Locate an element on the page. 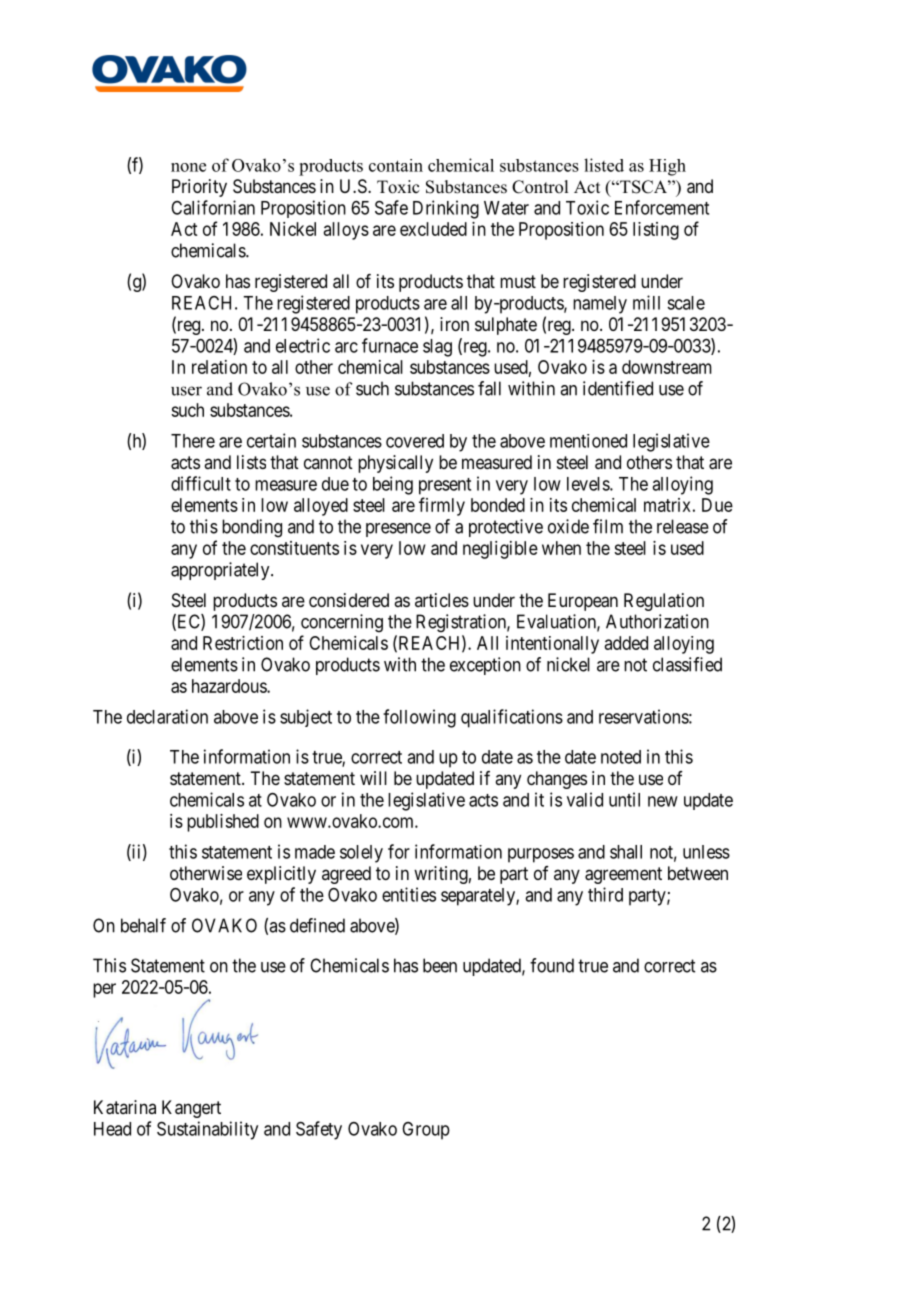 The width and height of the page is (924, 1308). Enforcement is located at coordinates (662, 207).
